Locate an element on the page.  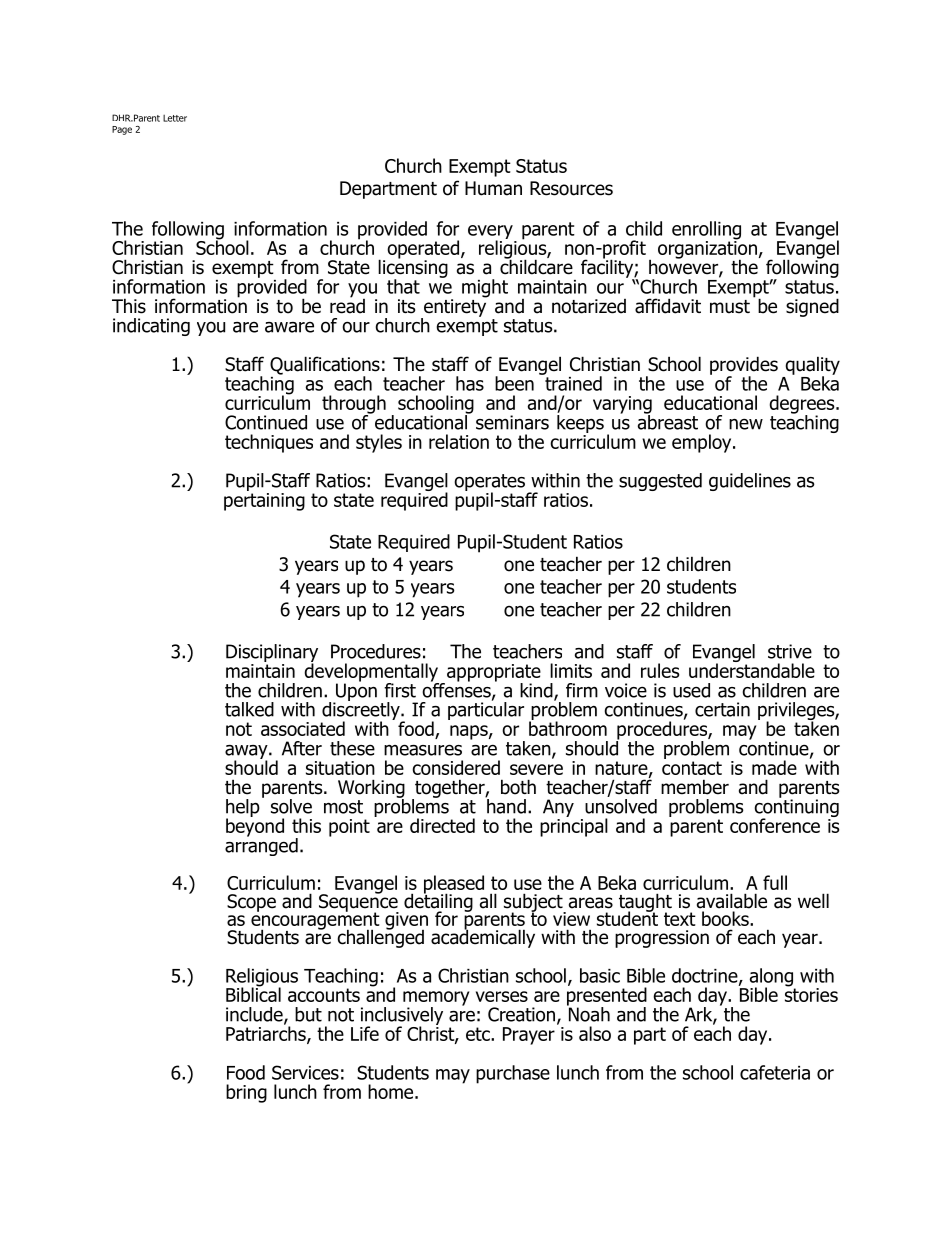
enrolling is located at coordinates (706, 231).
